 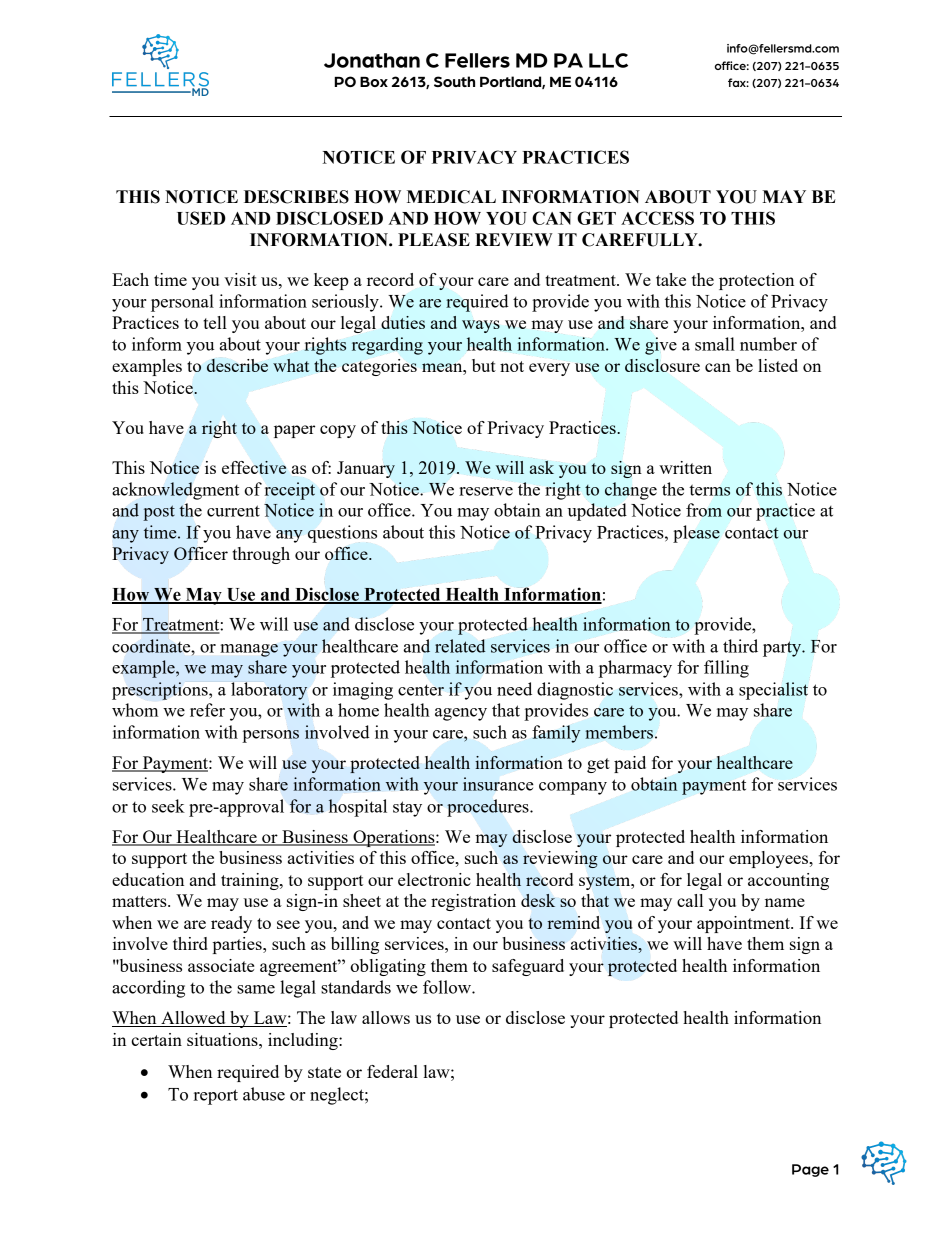 I want to click on specialist, so click(x=773, y=691).
